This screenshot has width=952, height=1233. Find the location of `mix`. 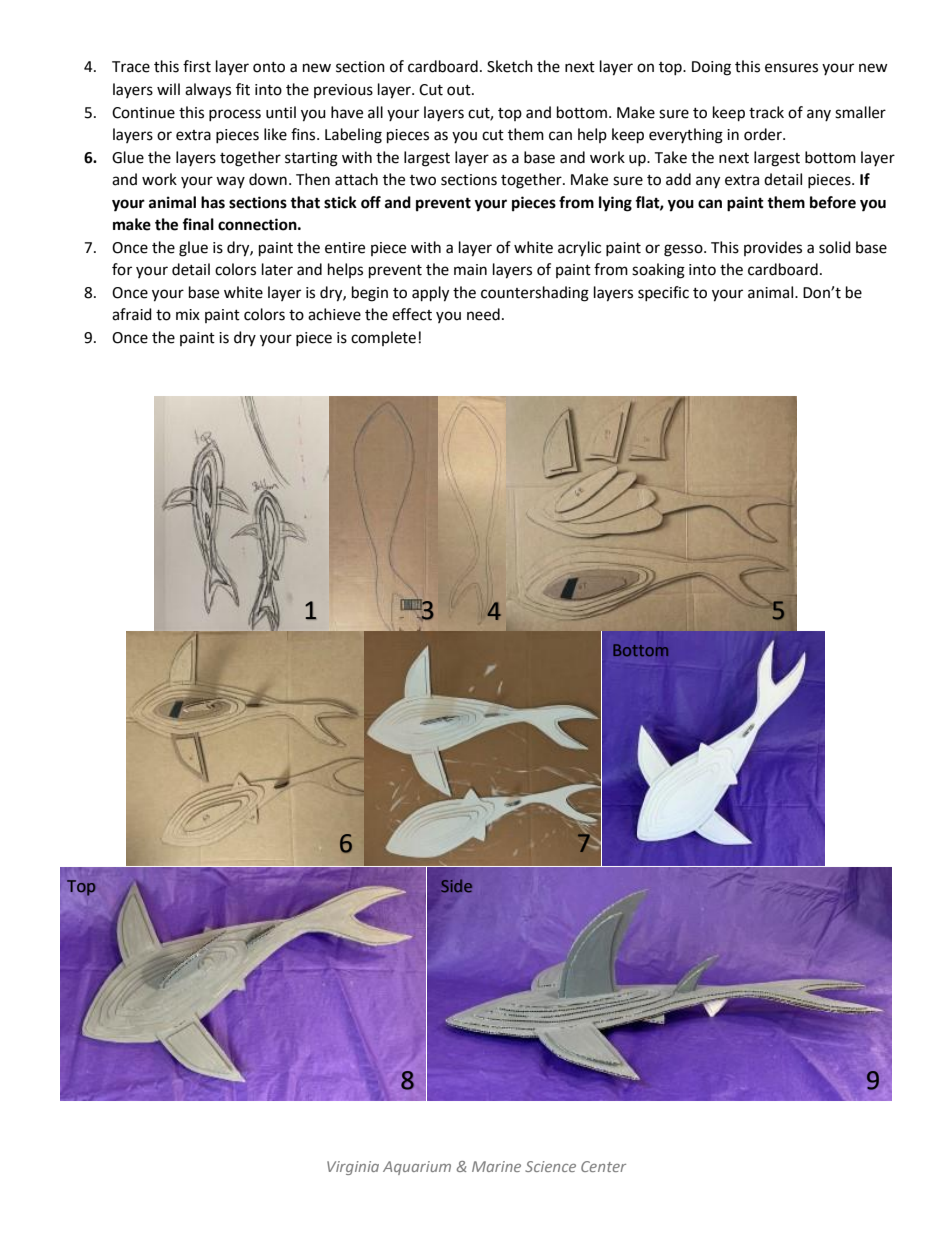

mix is located at coordinates (188, 314).
